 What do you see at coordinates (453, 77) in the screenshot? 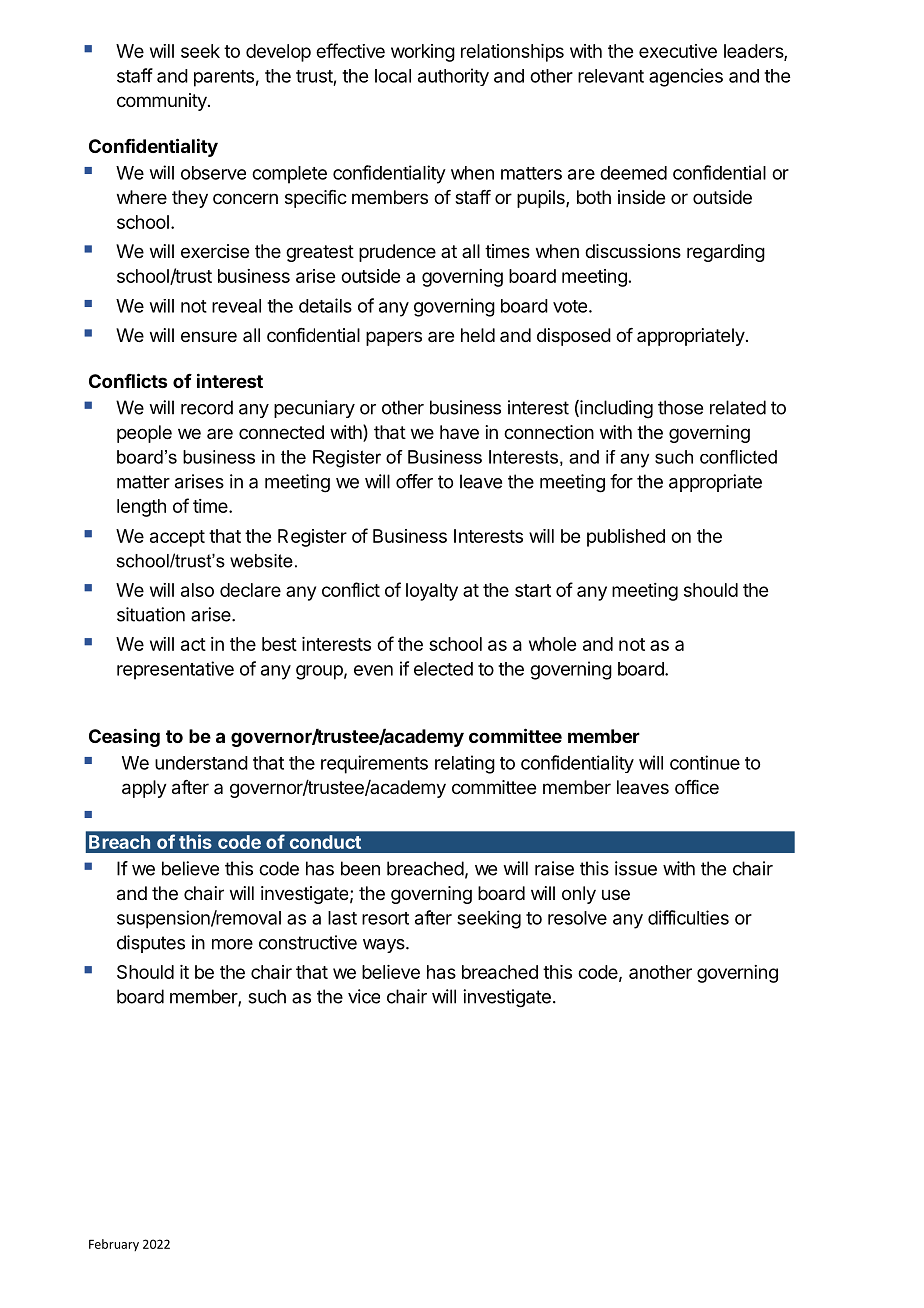
I see `authority` at bounding box center [453, 77].
